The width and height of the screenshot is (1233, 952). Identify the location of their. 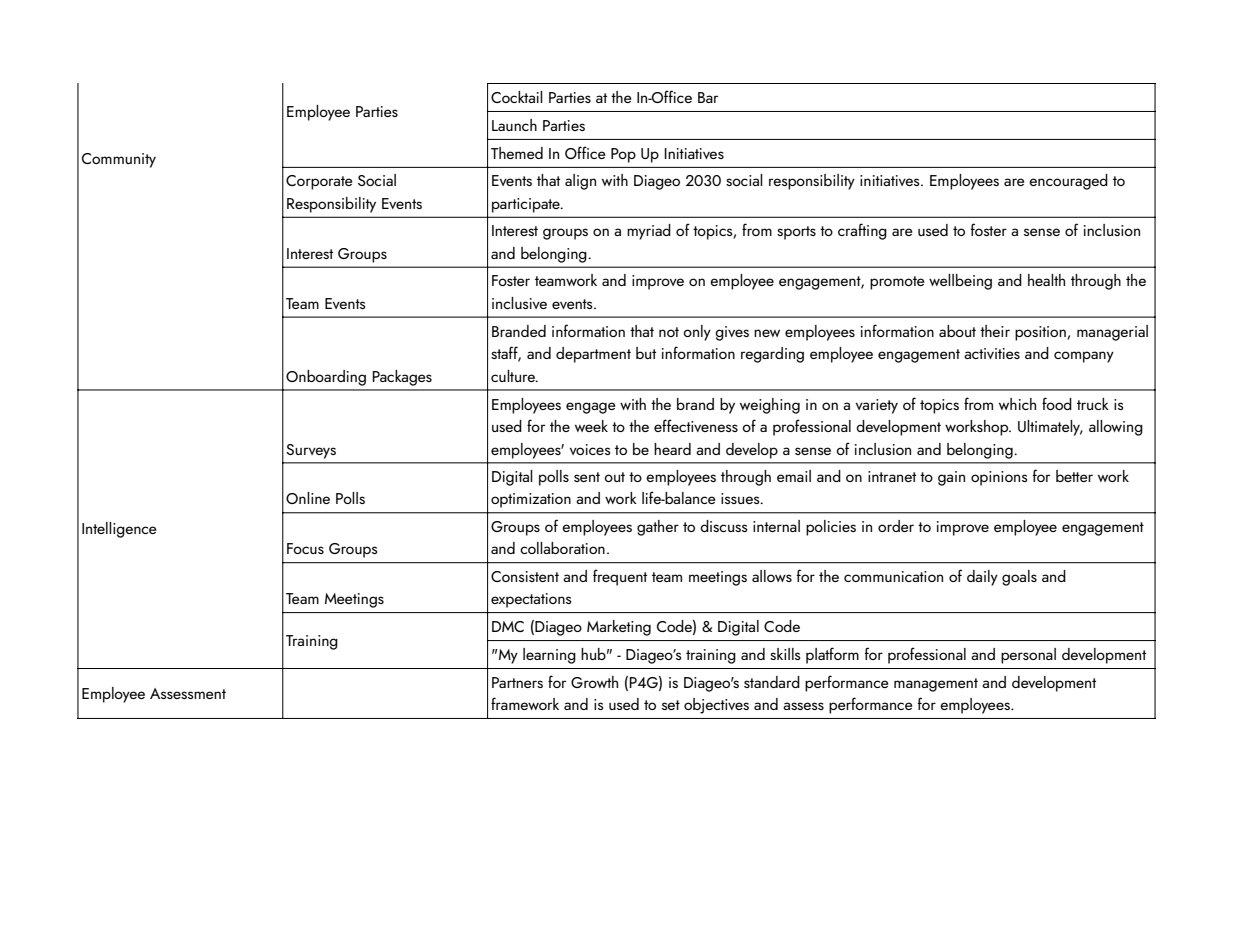
(995, 331).
